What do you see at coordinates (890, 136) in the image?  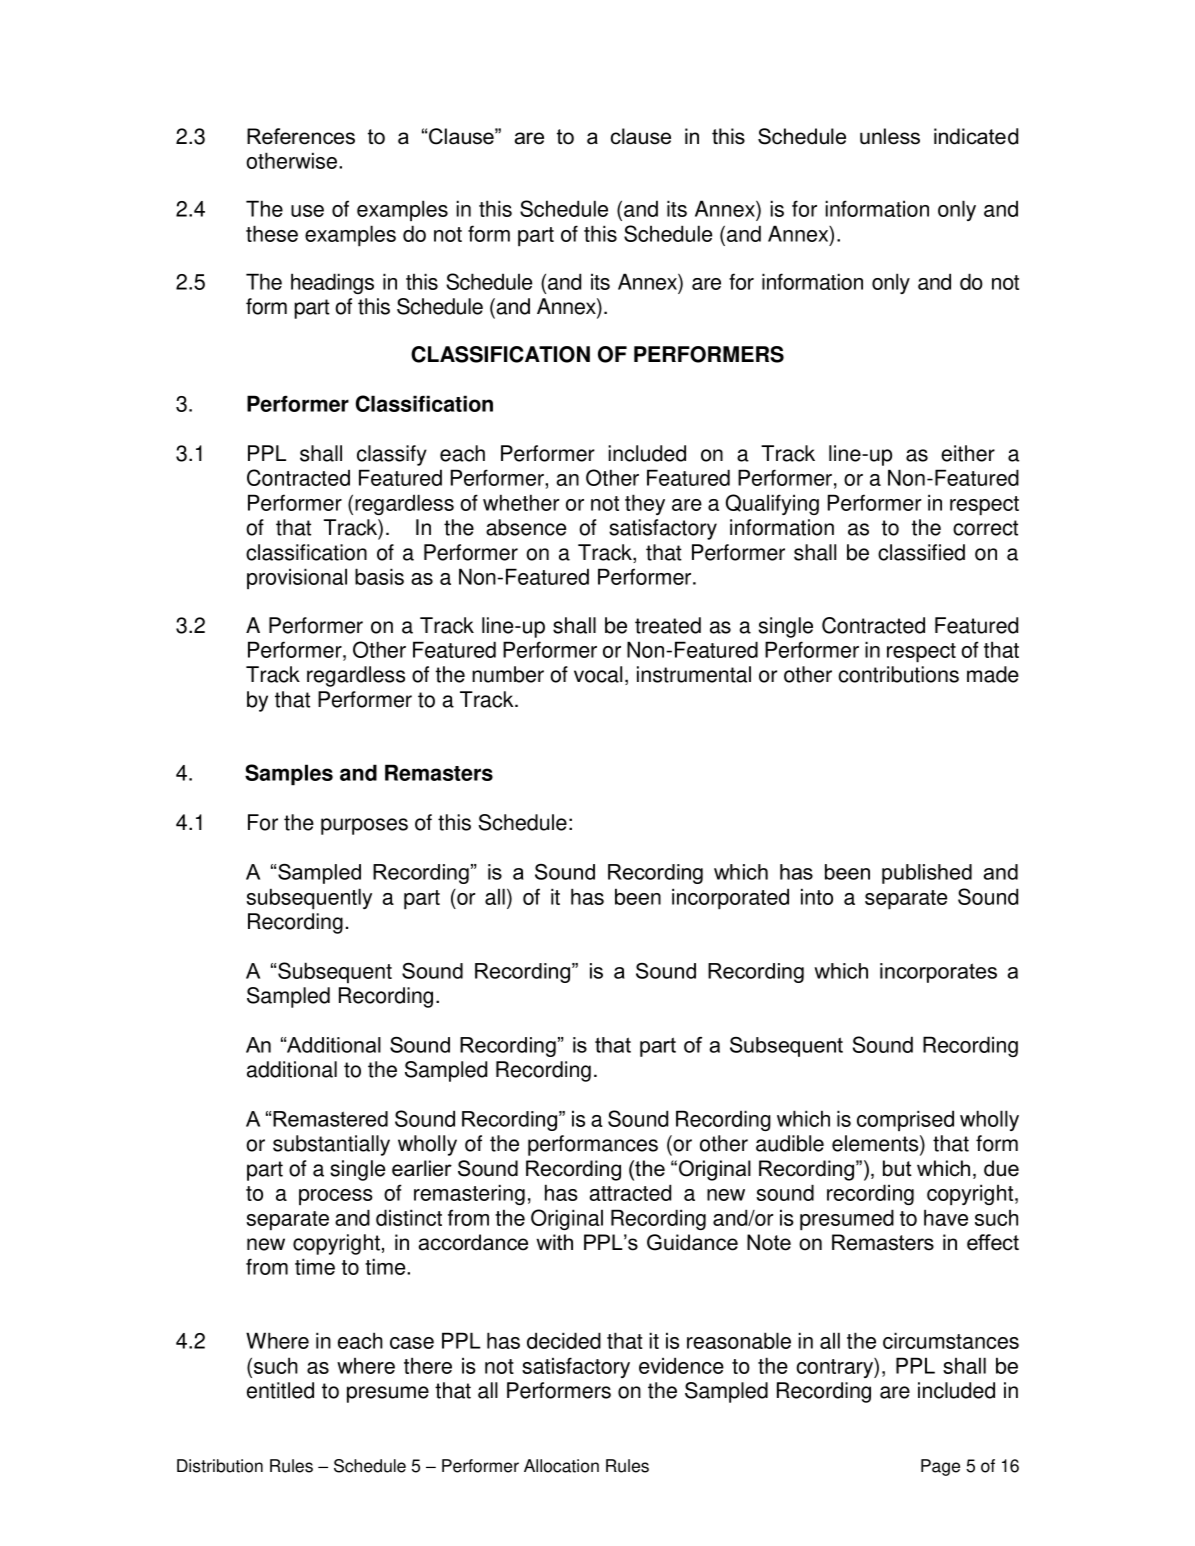 I see `unless` at bounding box center [890, 136].
